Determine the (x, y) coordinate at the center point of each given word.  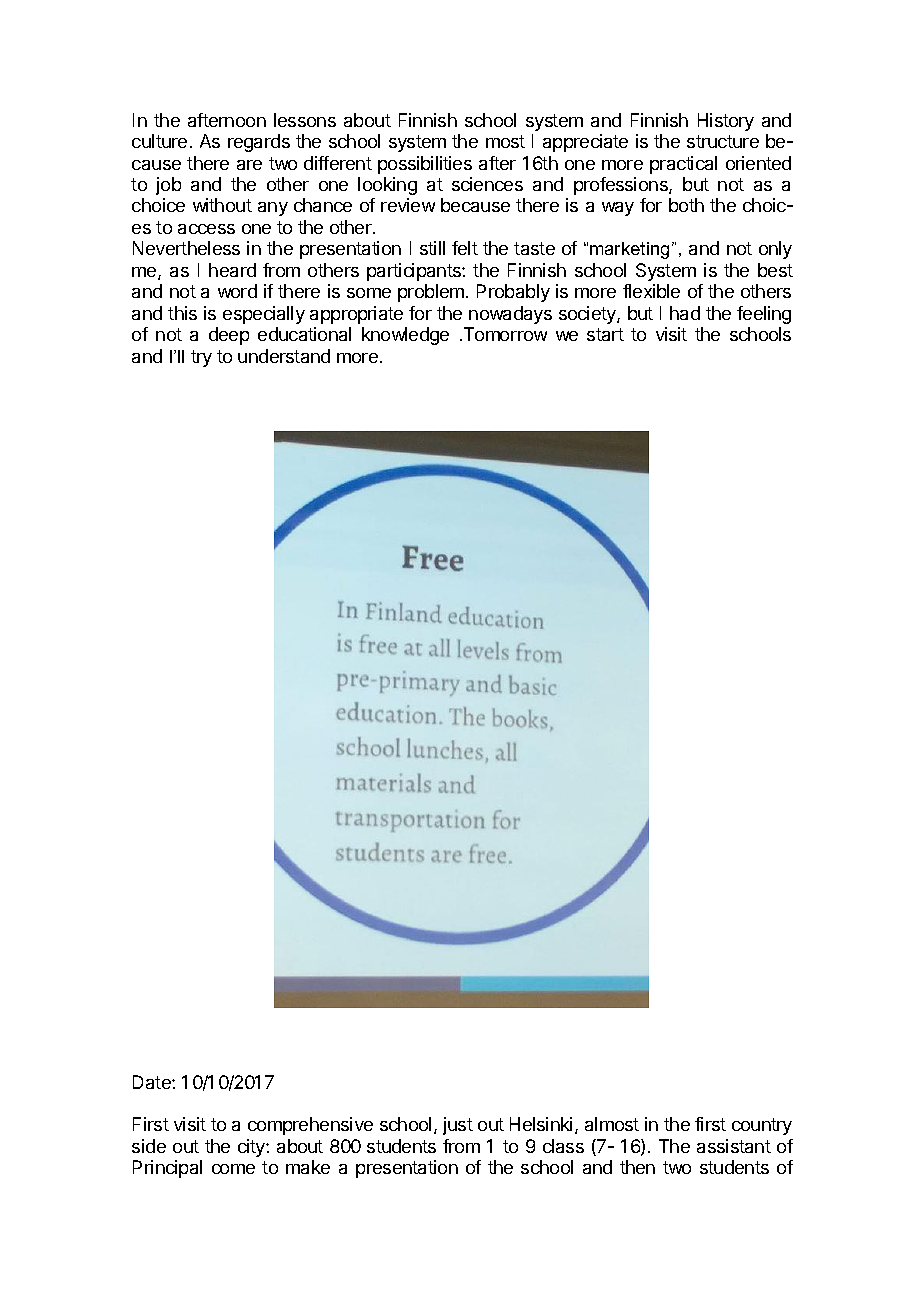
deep (229, 336)
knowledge (405, 336)
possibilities (425, 165)
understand (284, 356)
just (458, 1126)
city (252, 1148)
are (249, 165)
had (685, 313)
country (762, 1126)
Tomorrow (504, 334)
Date (153, 1082)
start (605, 334)
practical (683, 165)
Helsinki (541, 1124)
